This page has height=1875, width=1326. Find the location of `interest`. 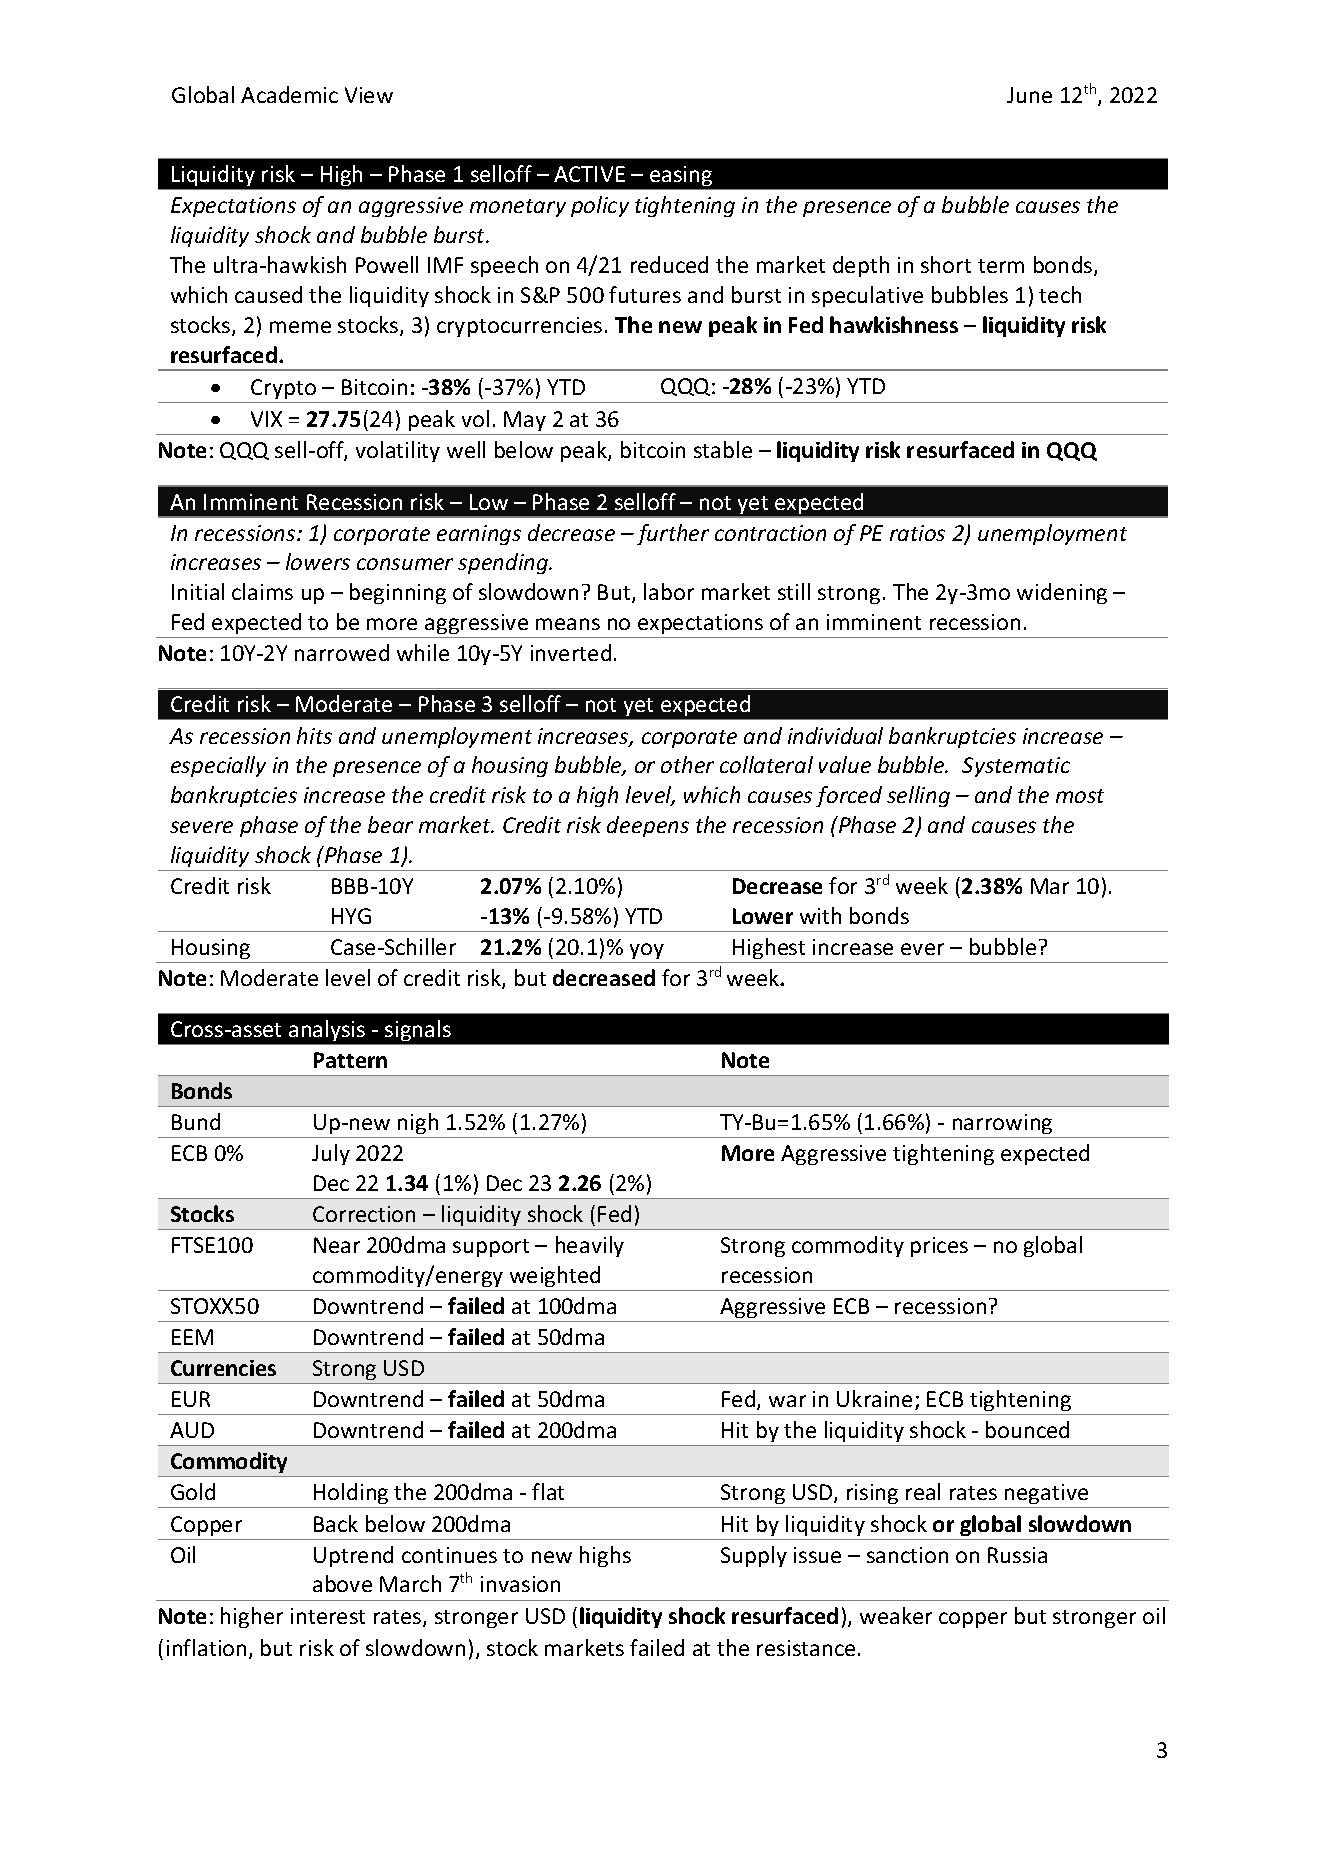

interest is located at coordinates (328, 1616).
